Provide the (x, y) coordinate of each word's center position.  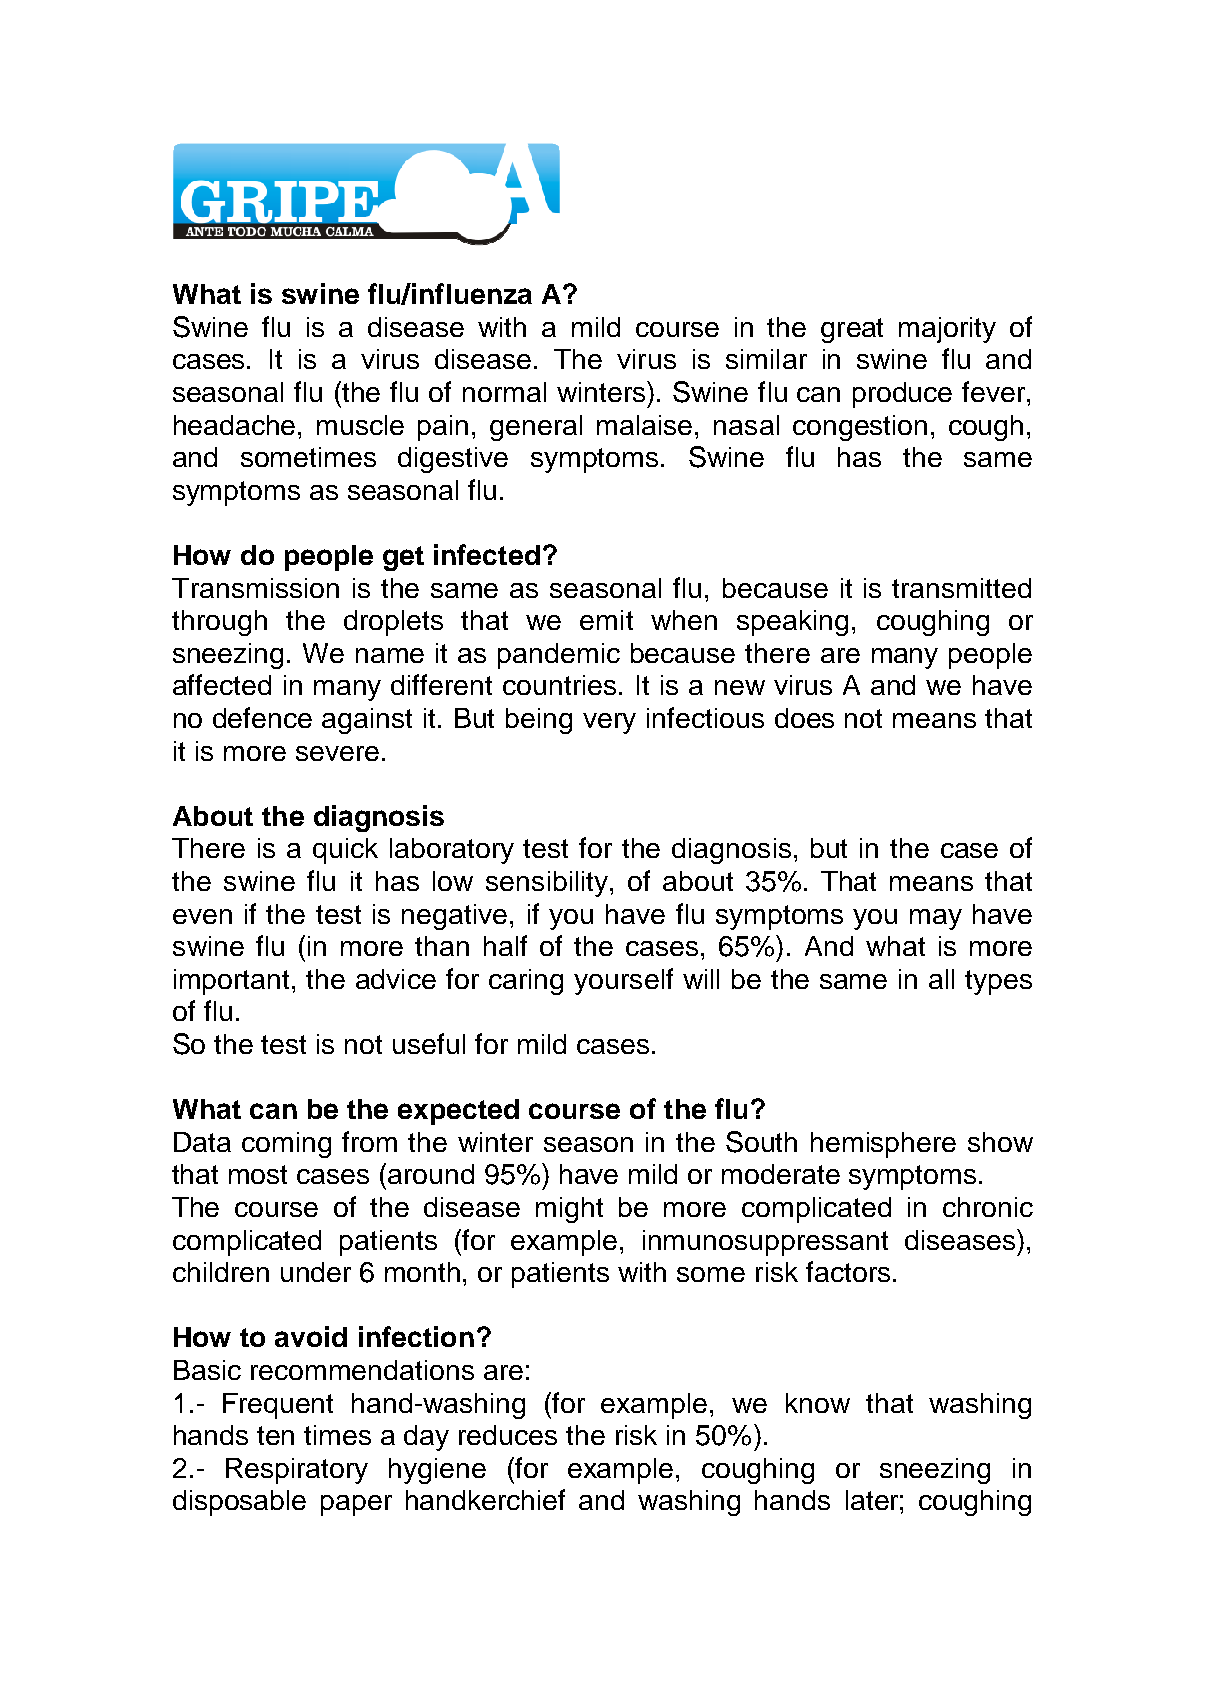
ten (275, 1435)
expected (458, 1112)
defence (262, 717)
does (804, 718)
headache (236, 425)
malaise (644, 425)
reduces (508, 1435)
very (609, 723)
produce (902, 395)
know (818, 1403)
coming (286, 1145)
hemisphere (883, 1145)
